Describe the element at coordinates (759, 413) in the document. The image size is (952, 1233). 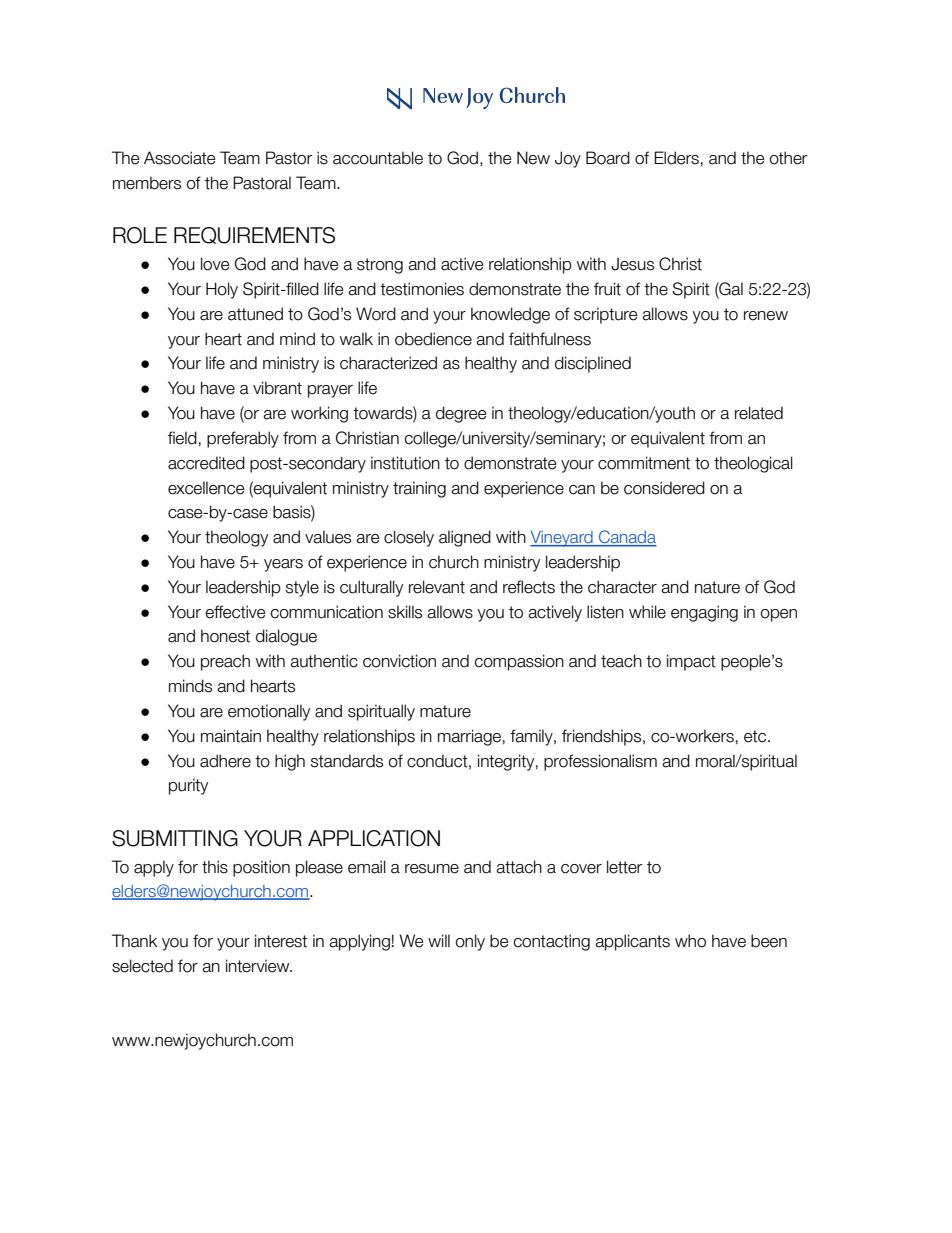
I see `related` at that location.
